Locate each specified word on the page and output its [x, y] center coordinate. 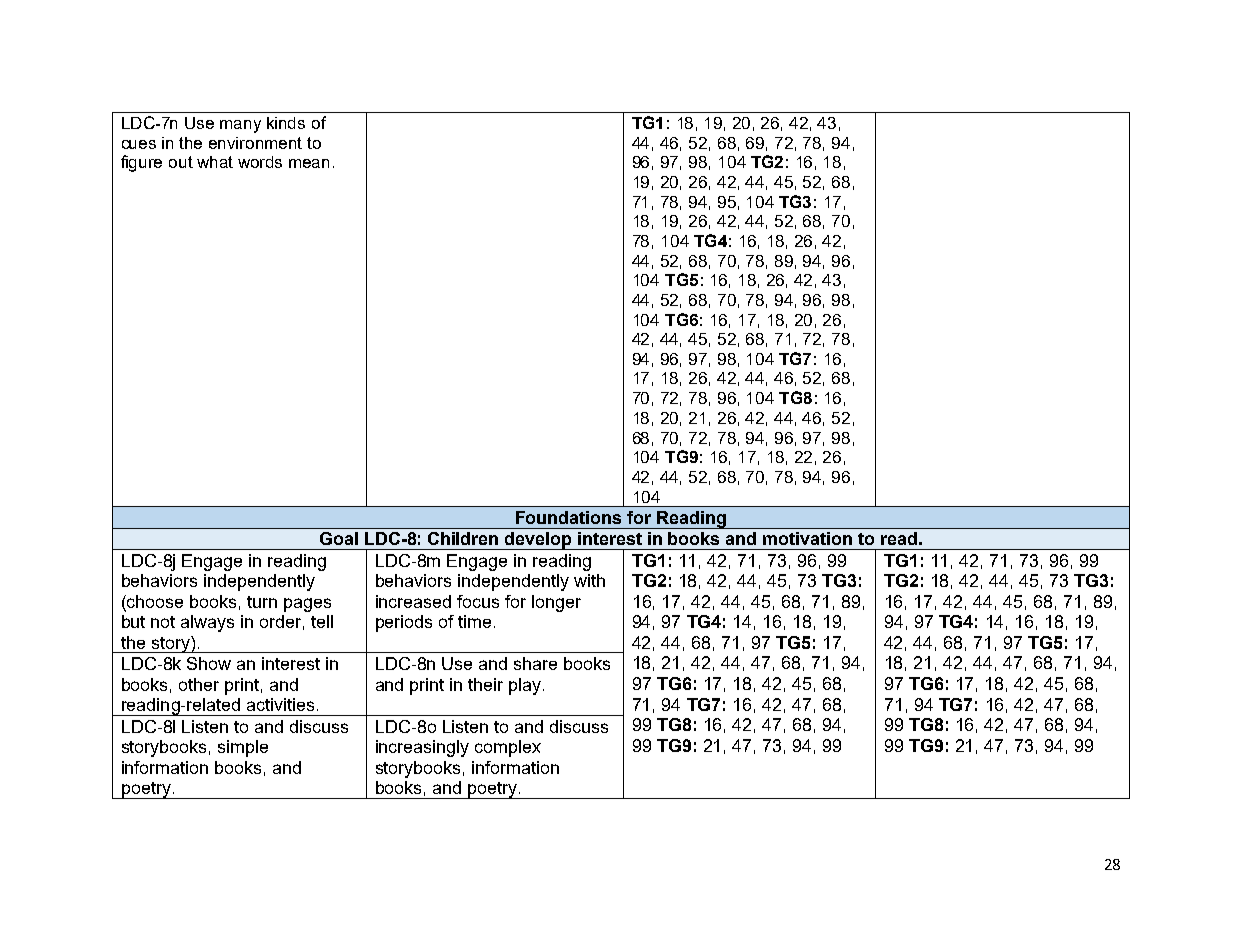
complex [508, 748]
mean [309, 163]
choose [154, 601]
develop [539, 541]
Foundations [568, 517]
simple [243, 748]
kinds [286, 123]
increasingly [422, 748]
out [181, 162]
